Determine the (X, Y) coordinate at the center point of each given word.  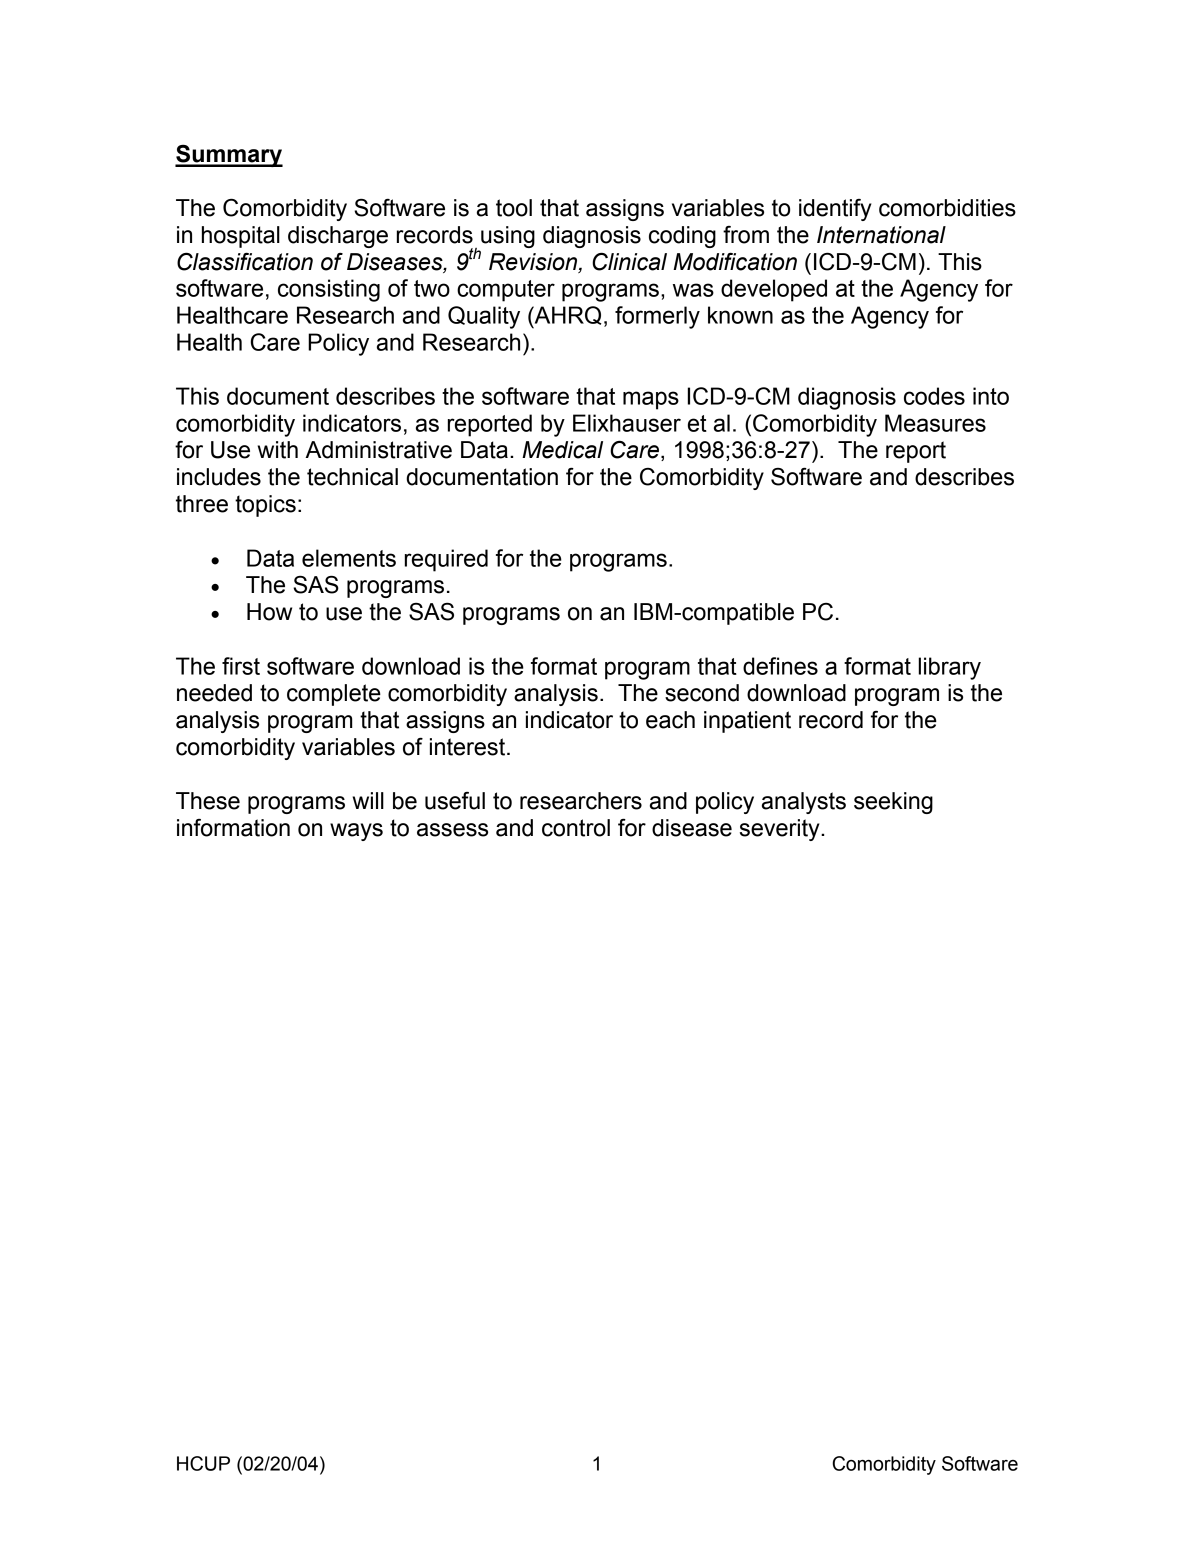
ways (356, 832)
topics (265, 506)
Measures (935, 423)
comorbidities (947, 208)
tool (514, 208)
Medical (562, 450)
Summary (229, 156)
